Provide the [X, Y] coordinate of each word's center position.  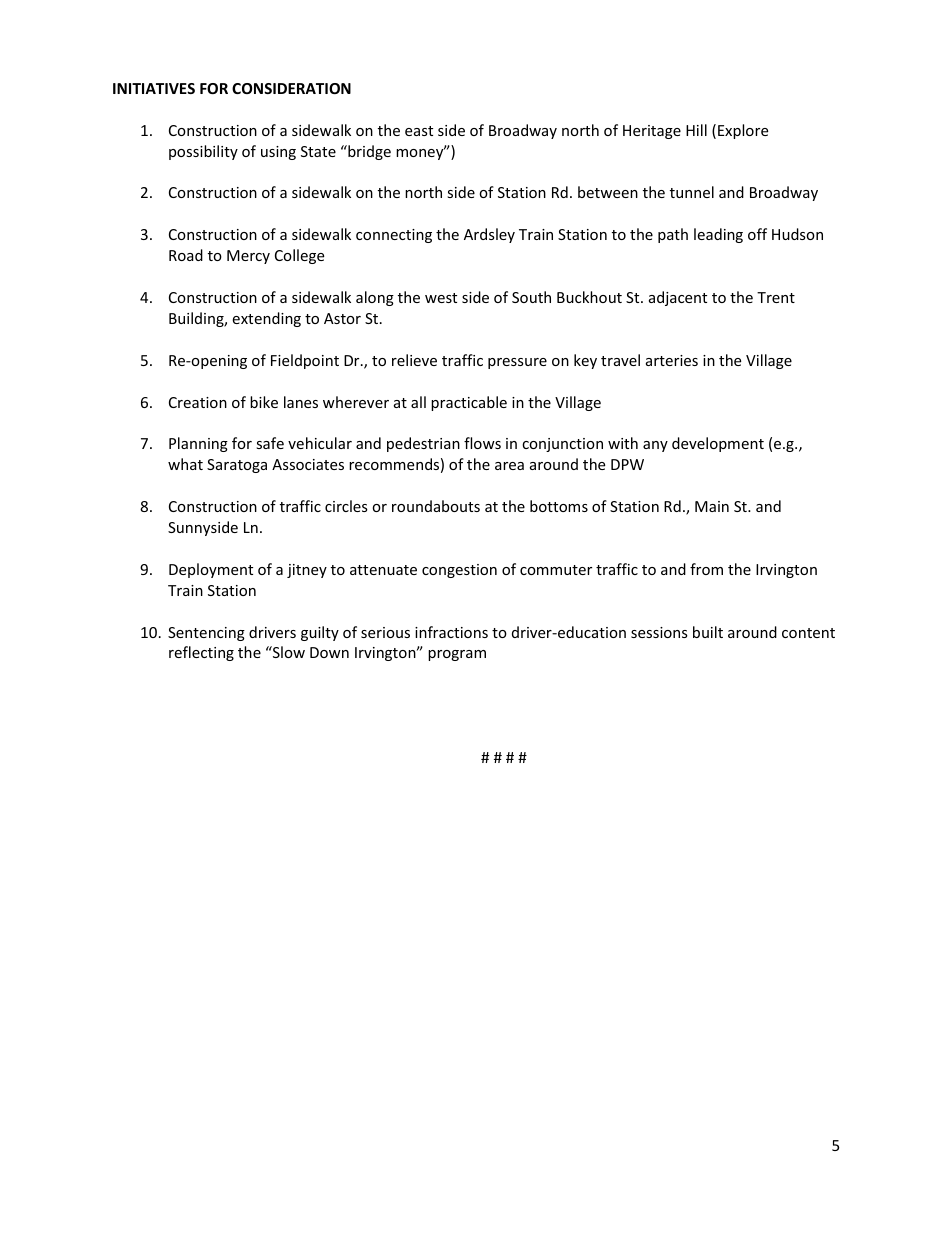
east [419, 131]
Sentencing [206, 634]
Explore [743, 131]
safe [270, 443]
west [441, 298]
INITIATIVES [154, 88]
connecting [394, 236]
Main [712, 506]
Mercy [248, 257]
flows [482, 443]
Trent [776, 297]
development [718, 444]
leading [718, 235]
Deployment [211, 570]
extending [266, 319]
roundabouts [436, 506]
